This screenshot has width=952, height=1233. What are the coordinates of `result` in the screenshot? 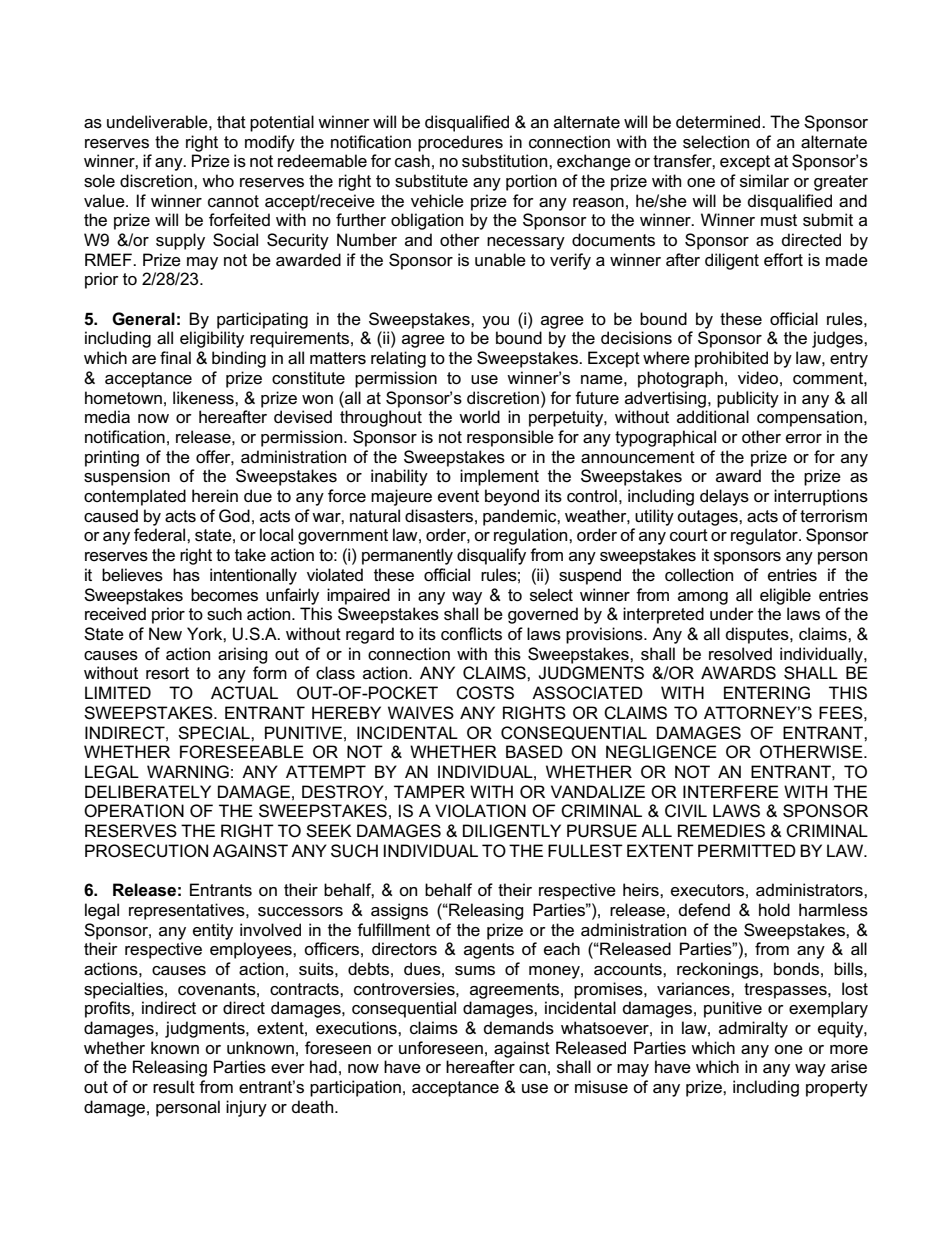 It's located at (174, 1087).
